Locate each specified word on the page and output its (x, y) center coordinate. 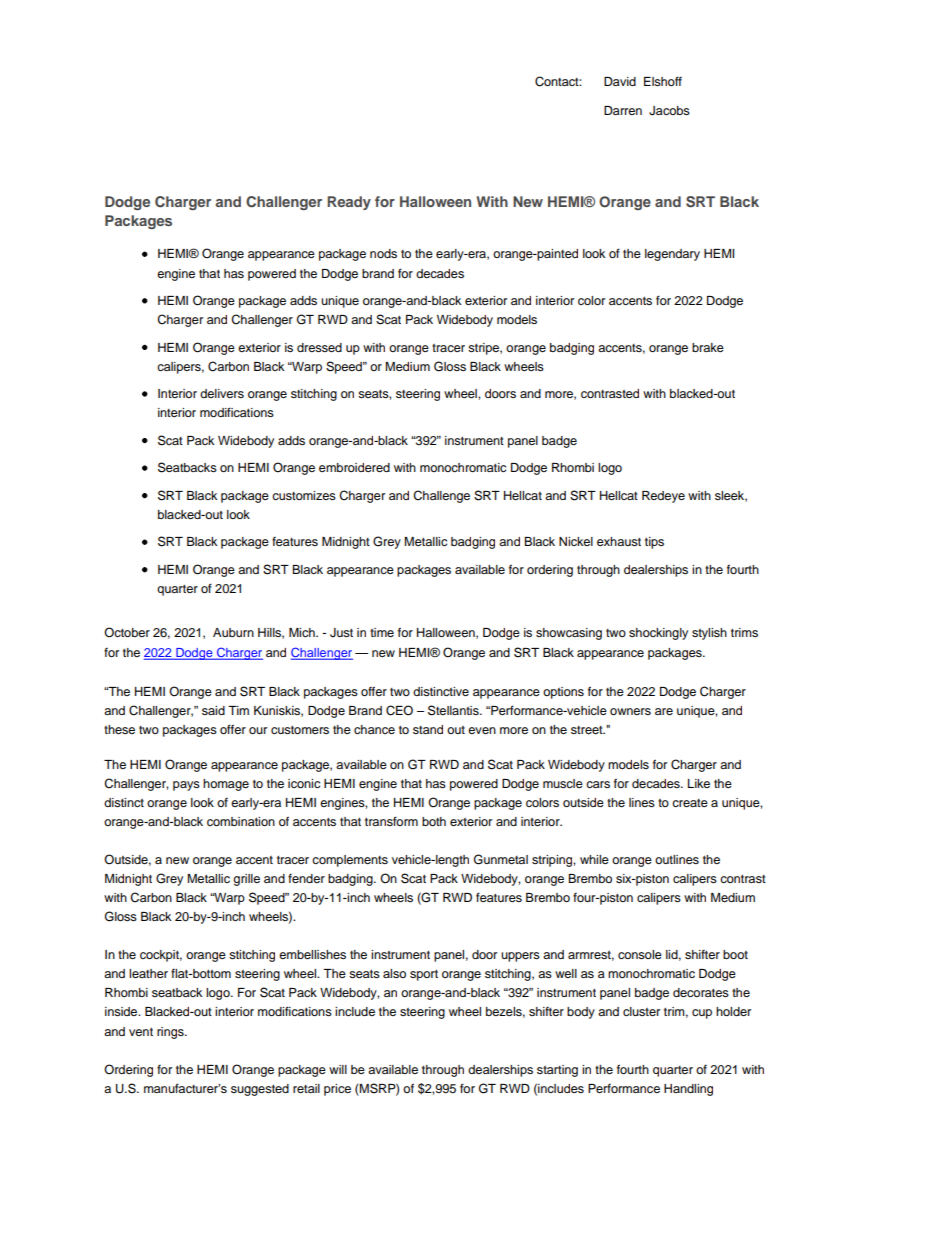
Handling (688, 1090)
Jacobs (669, 111)
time (382, 632)
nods (383, 253)
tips (654, 543)
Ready (349, 203)
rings (171, 1033)
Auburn (233, 632)
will (338, 1069)
